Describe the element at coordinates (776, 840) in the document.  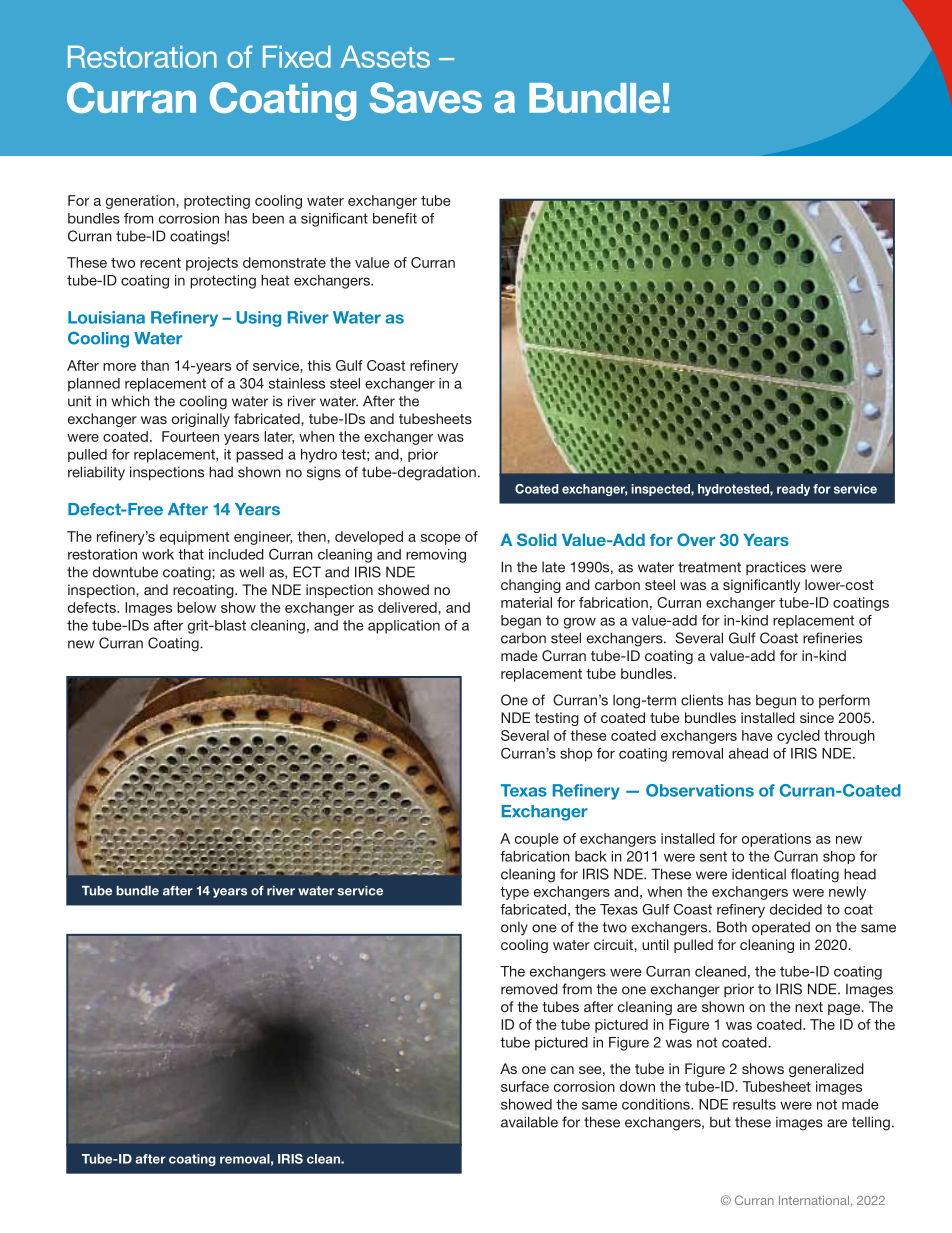
I see `operations` at that location.
